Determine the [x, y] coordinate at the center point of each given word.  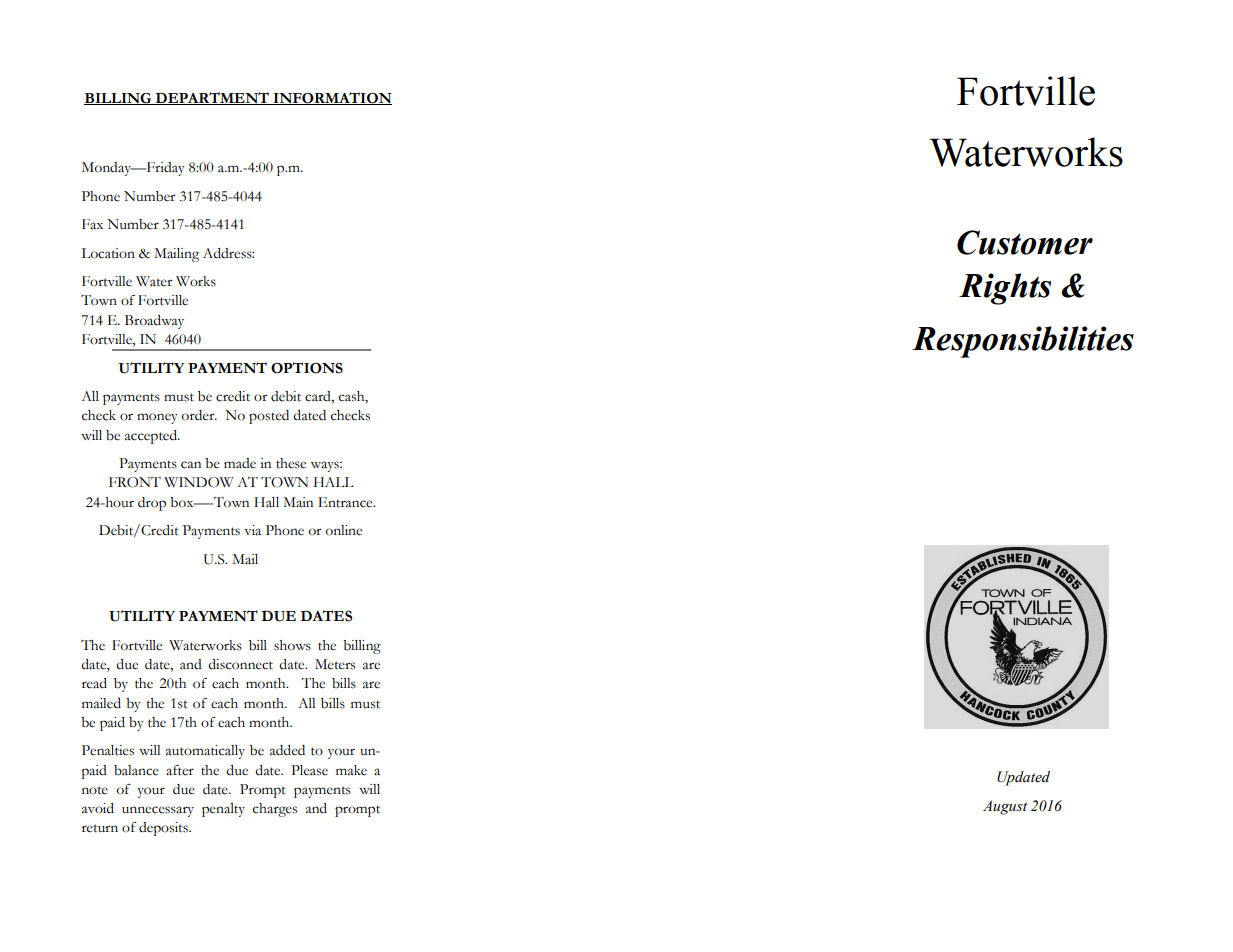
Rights [1005, 289]
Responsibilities [1023, 342]
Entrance [346, 502]
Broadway [154, 322]
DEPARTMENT [212, 98]
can [191, 465]
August [1005, 807]
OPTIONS [307, 368]
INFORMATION [331, 98]
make [351, 770]
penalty [223, 810]
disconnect [240, 664]
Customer [1025, 242]
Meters [335, 664]
